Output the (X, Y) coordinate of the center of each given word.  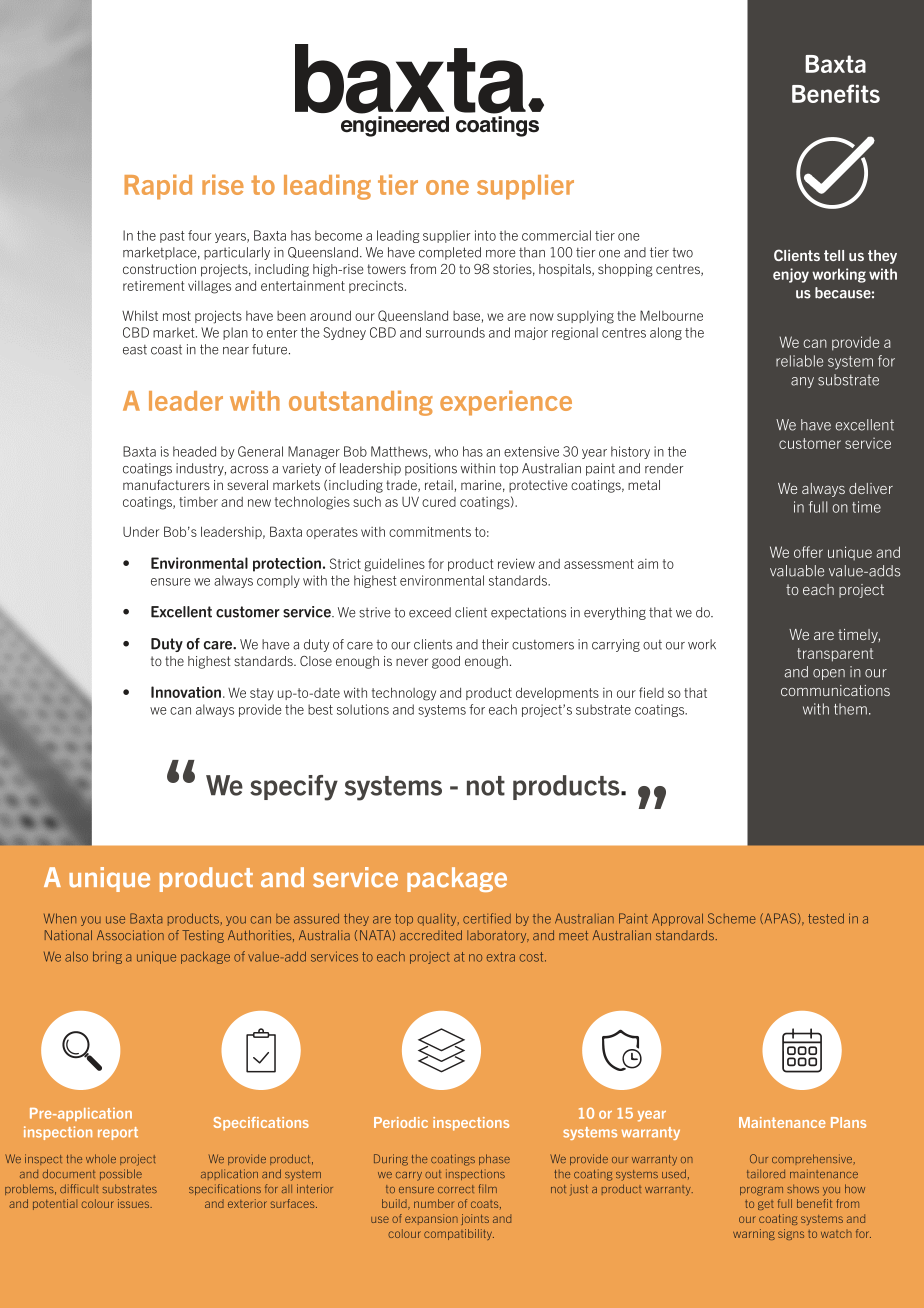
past (172, 237)
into (485, 235)
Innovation (187, 692)
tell (834, 255)
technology (404, 694)
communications (835, 690)
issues (135, 1203)
